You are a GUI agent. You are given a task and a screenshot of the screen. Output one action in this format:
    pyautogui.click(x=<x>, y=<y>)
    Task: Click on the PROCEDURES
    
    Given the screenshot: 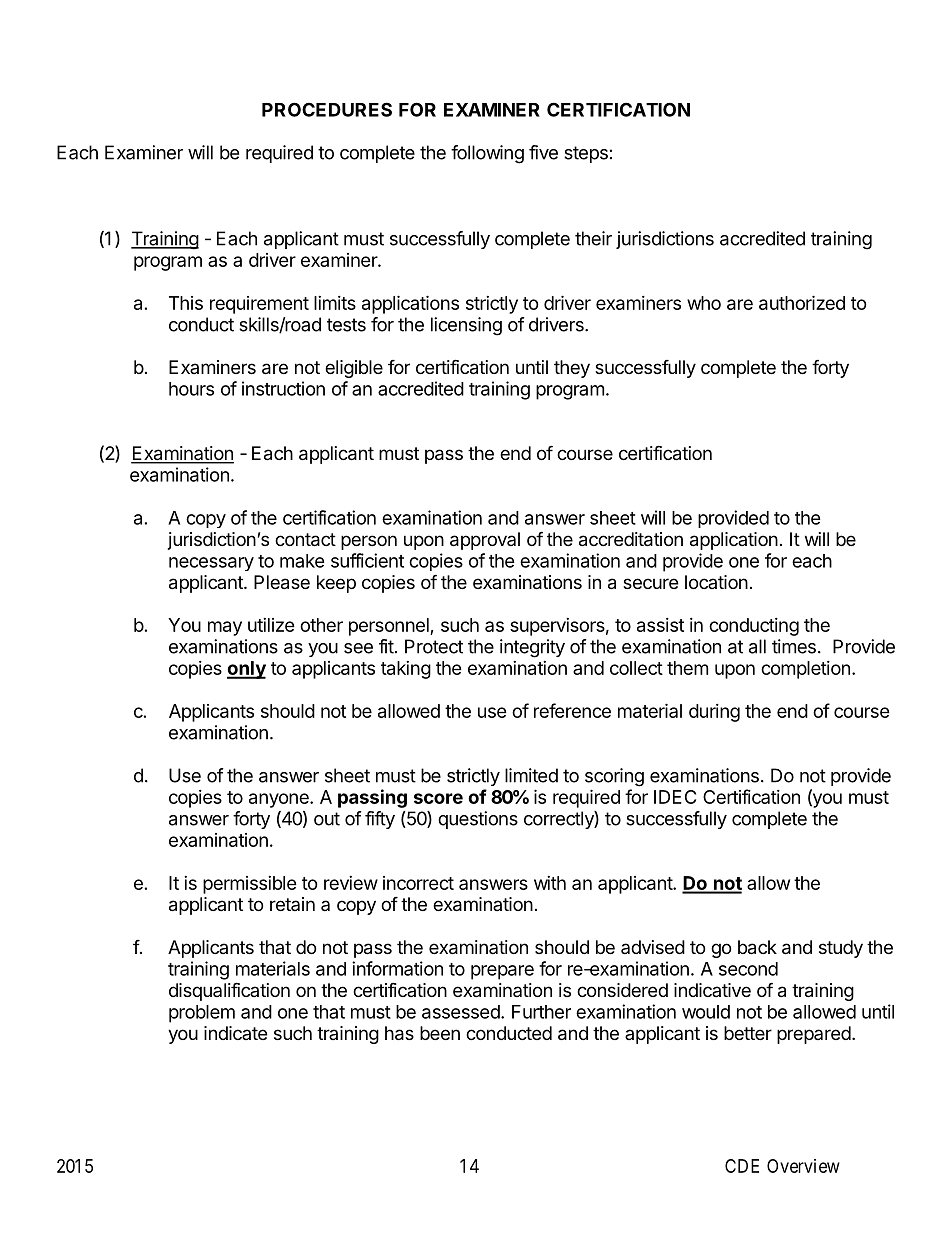 What is the action you would take?
    pyautogui.click(x=327, y=109)
